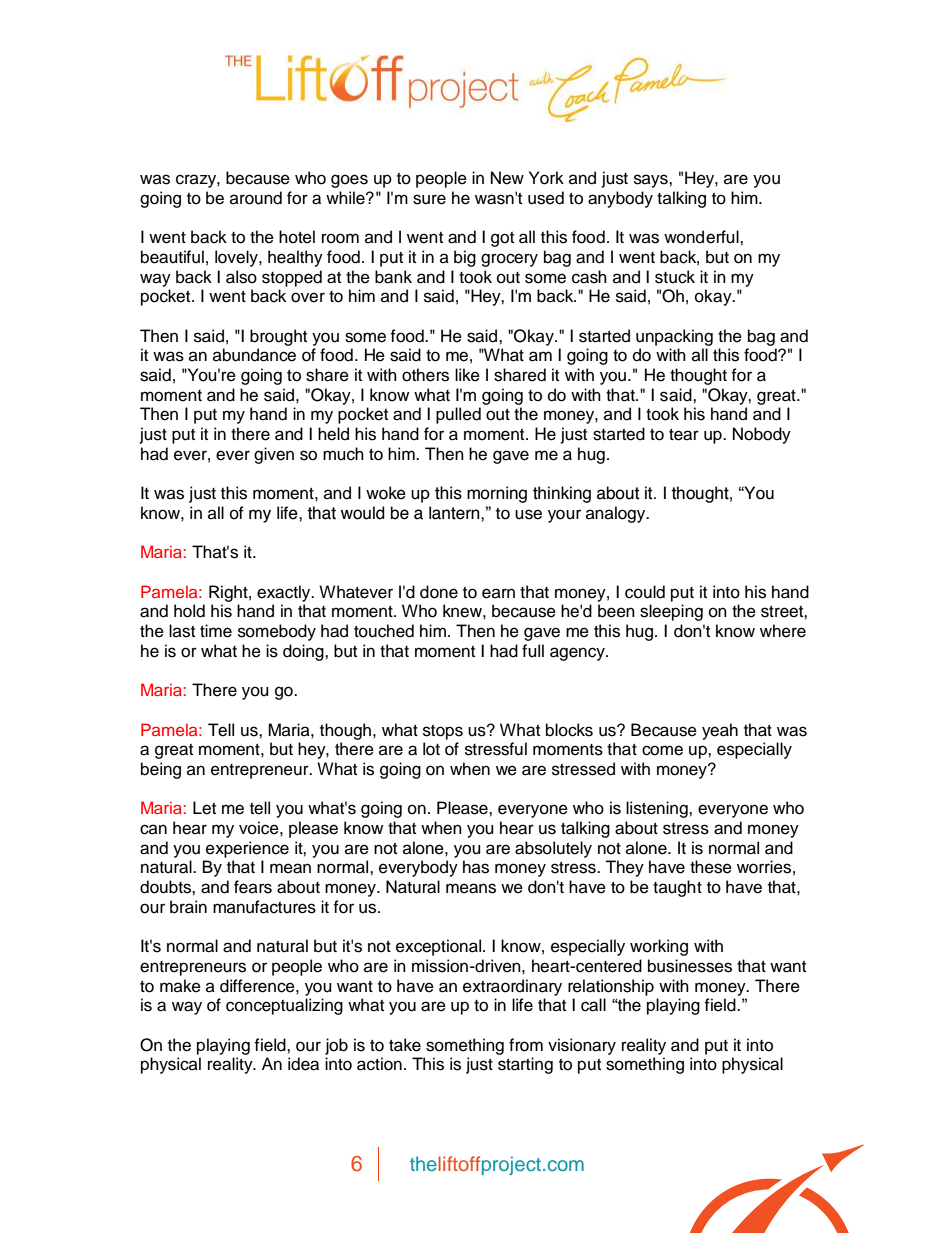 This page has height=1233, width=952. I want to click on experience, so click(247, 849).
